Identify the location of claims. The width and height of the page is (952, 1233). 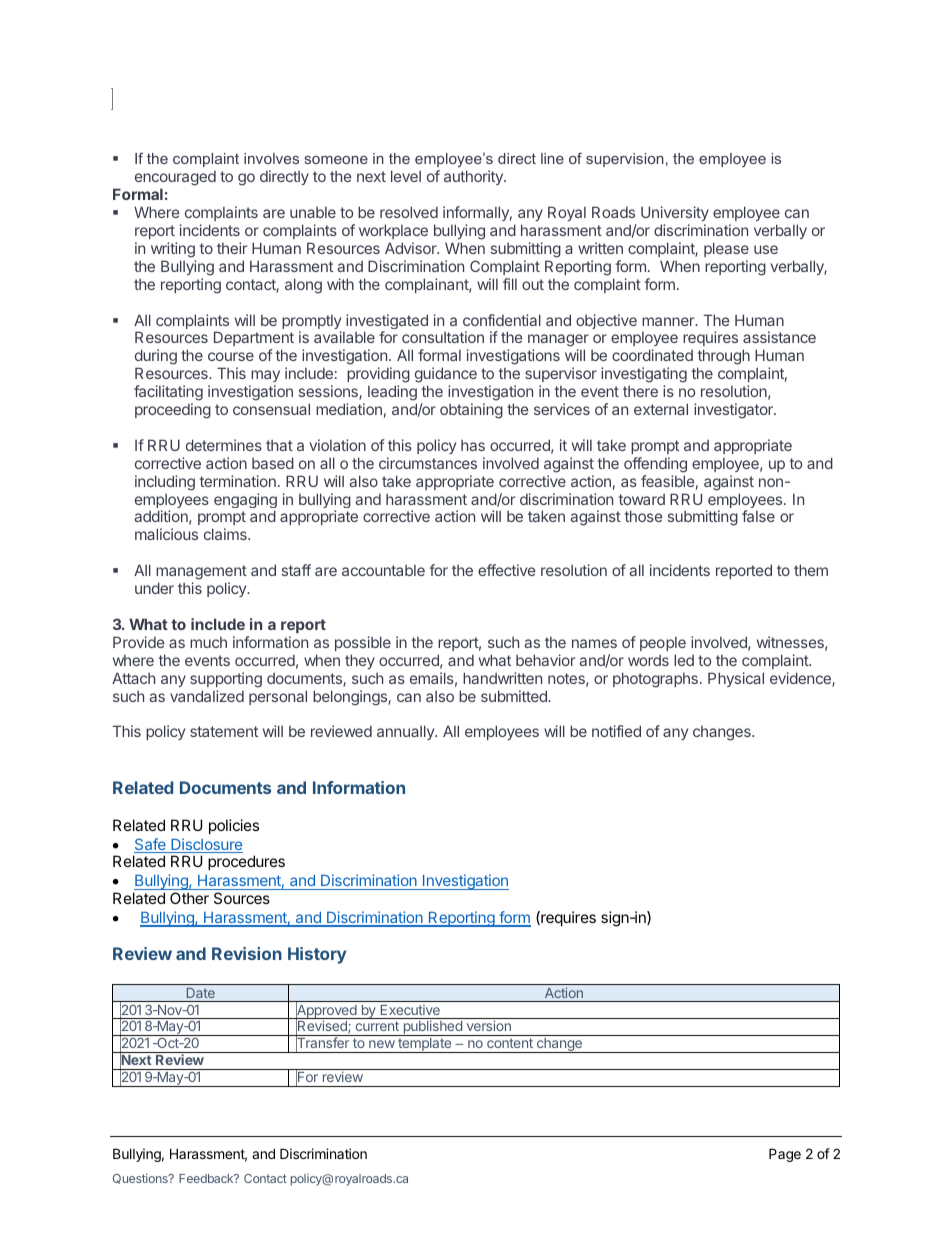
(226, 534).
